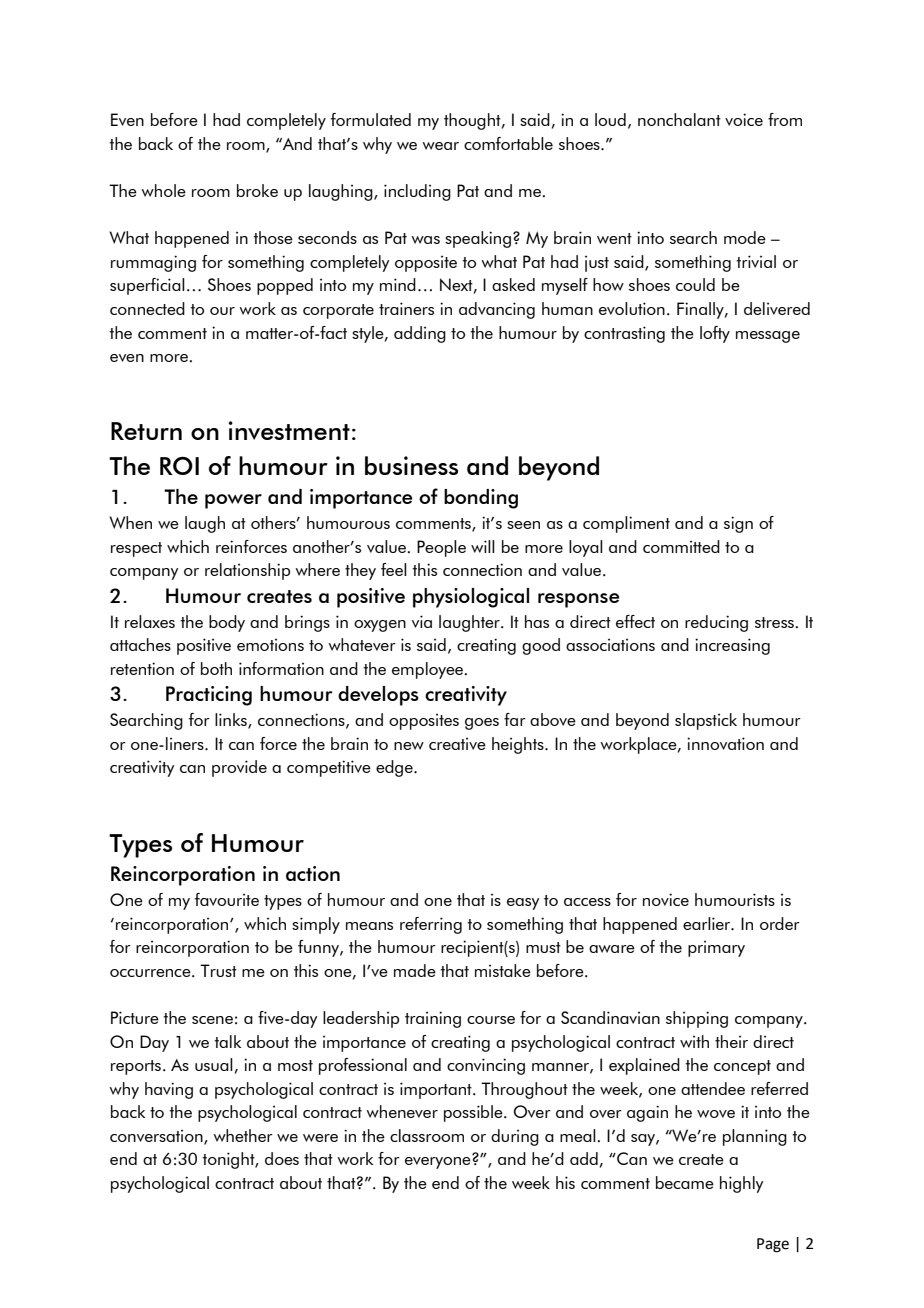 The image size is (924, 1308). I want to click on broke, so click(257, 190).
